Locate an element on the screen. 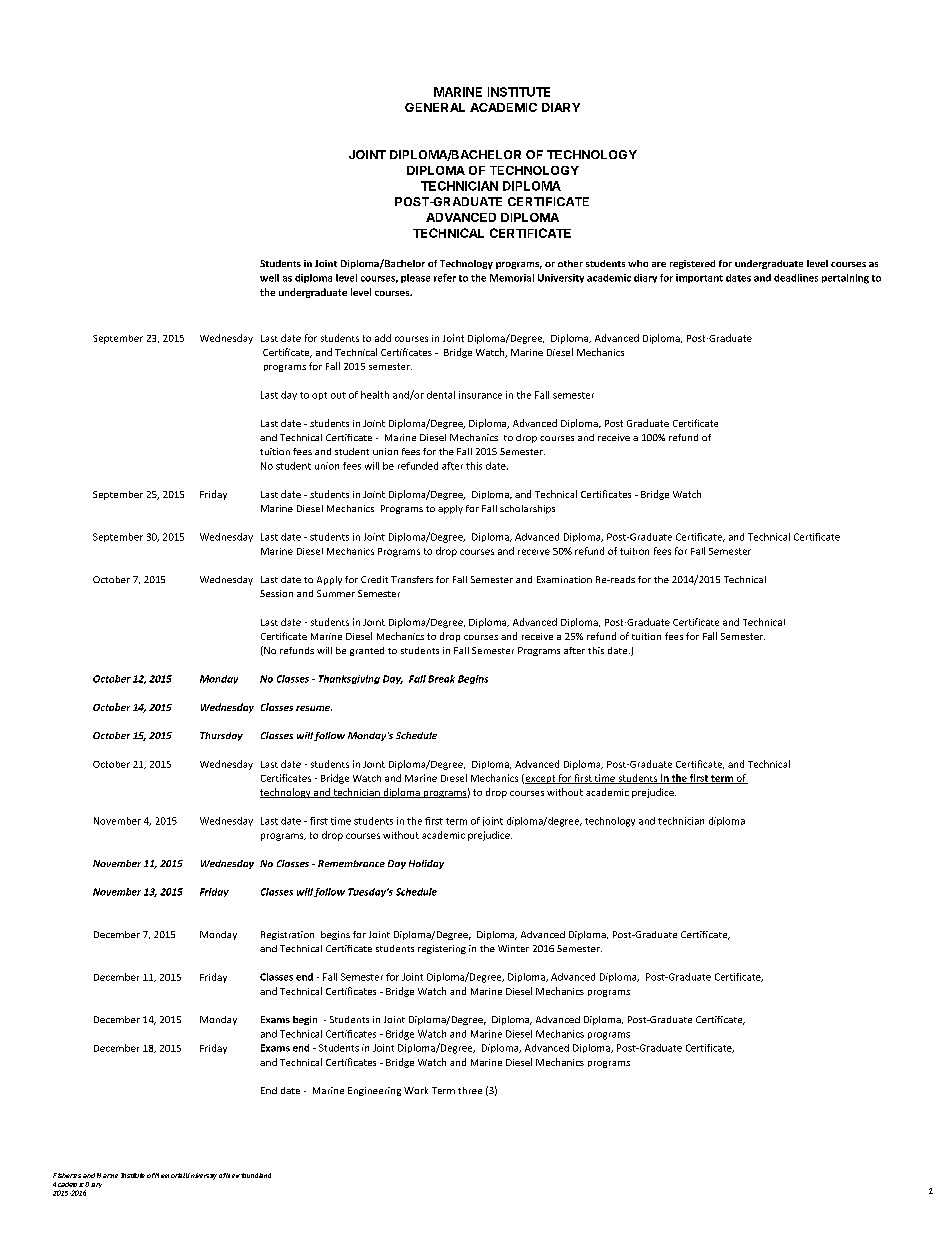  registered is located at coordinates (692, 264).
